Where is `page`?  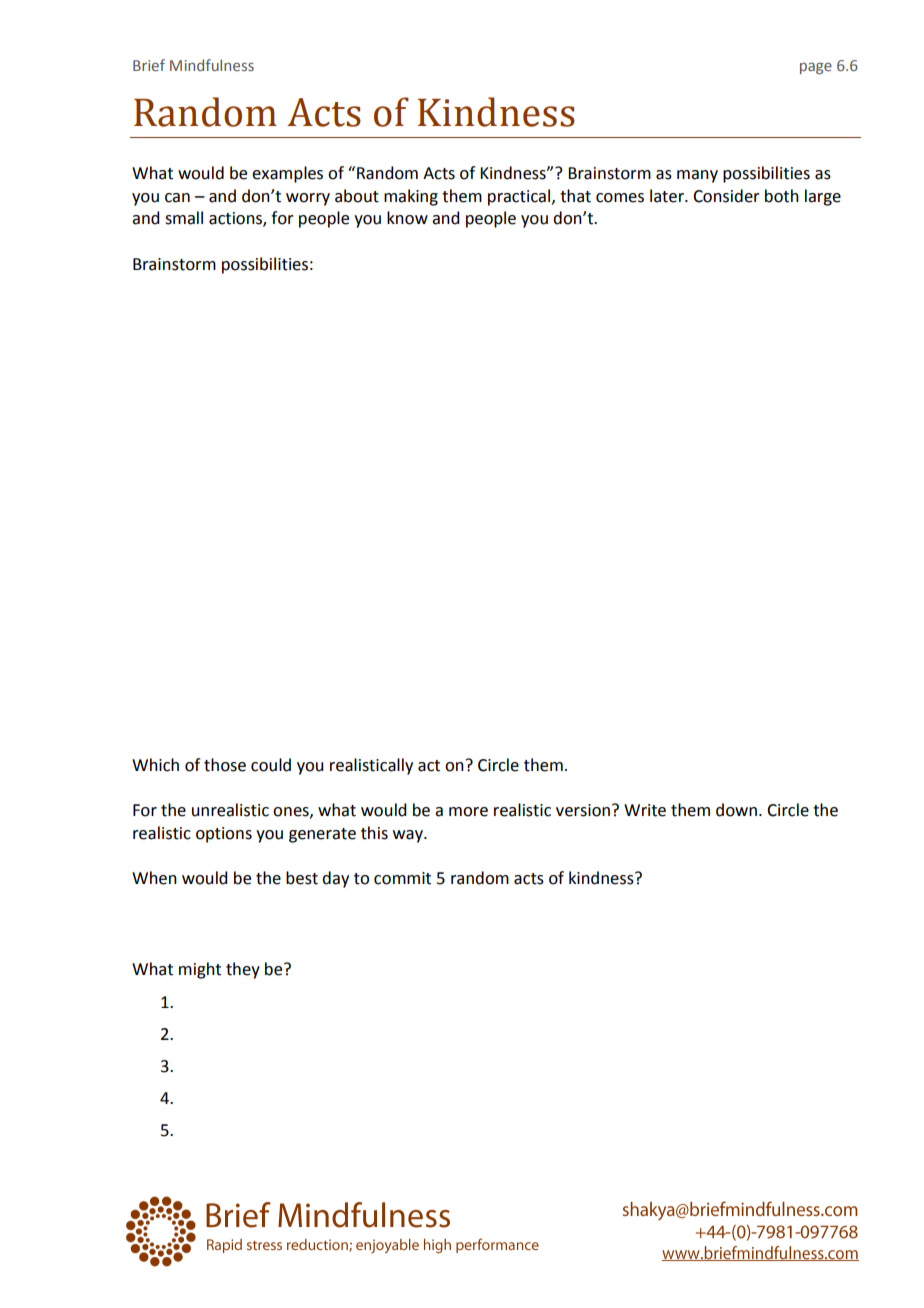 page is located at coordinates (816, 68).
